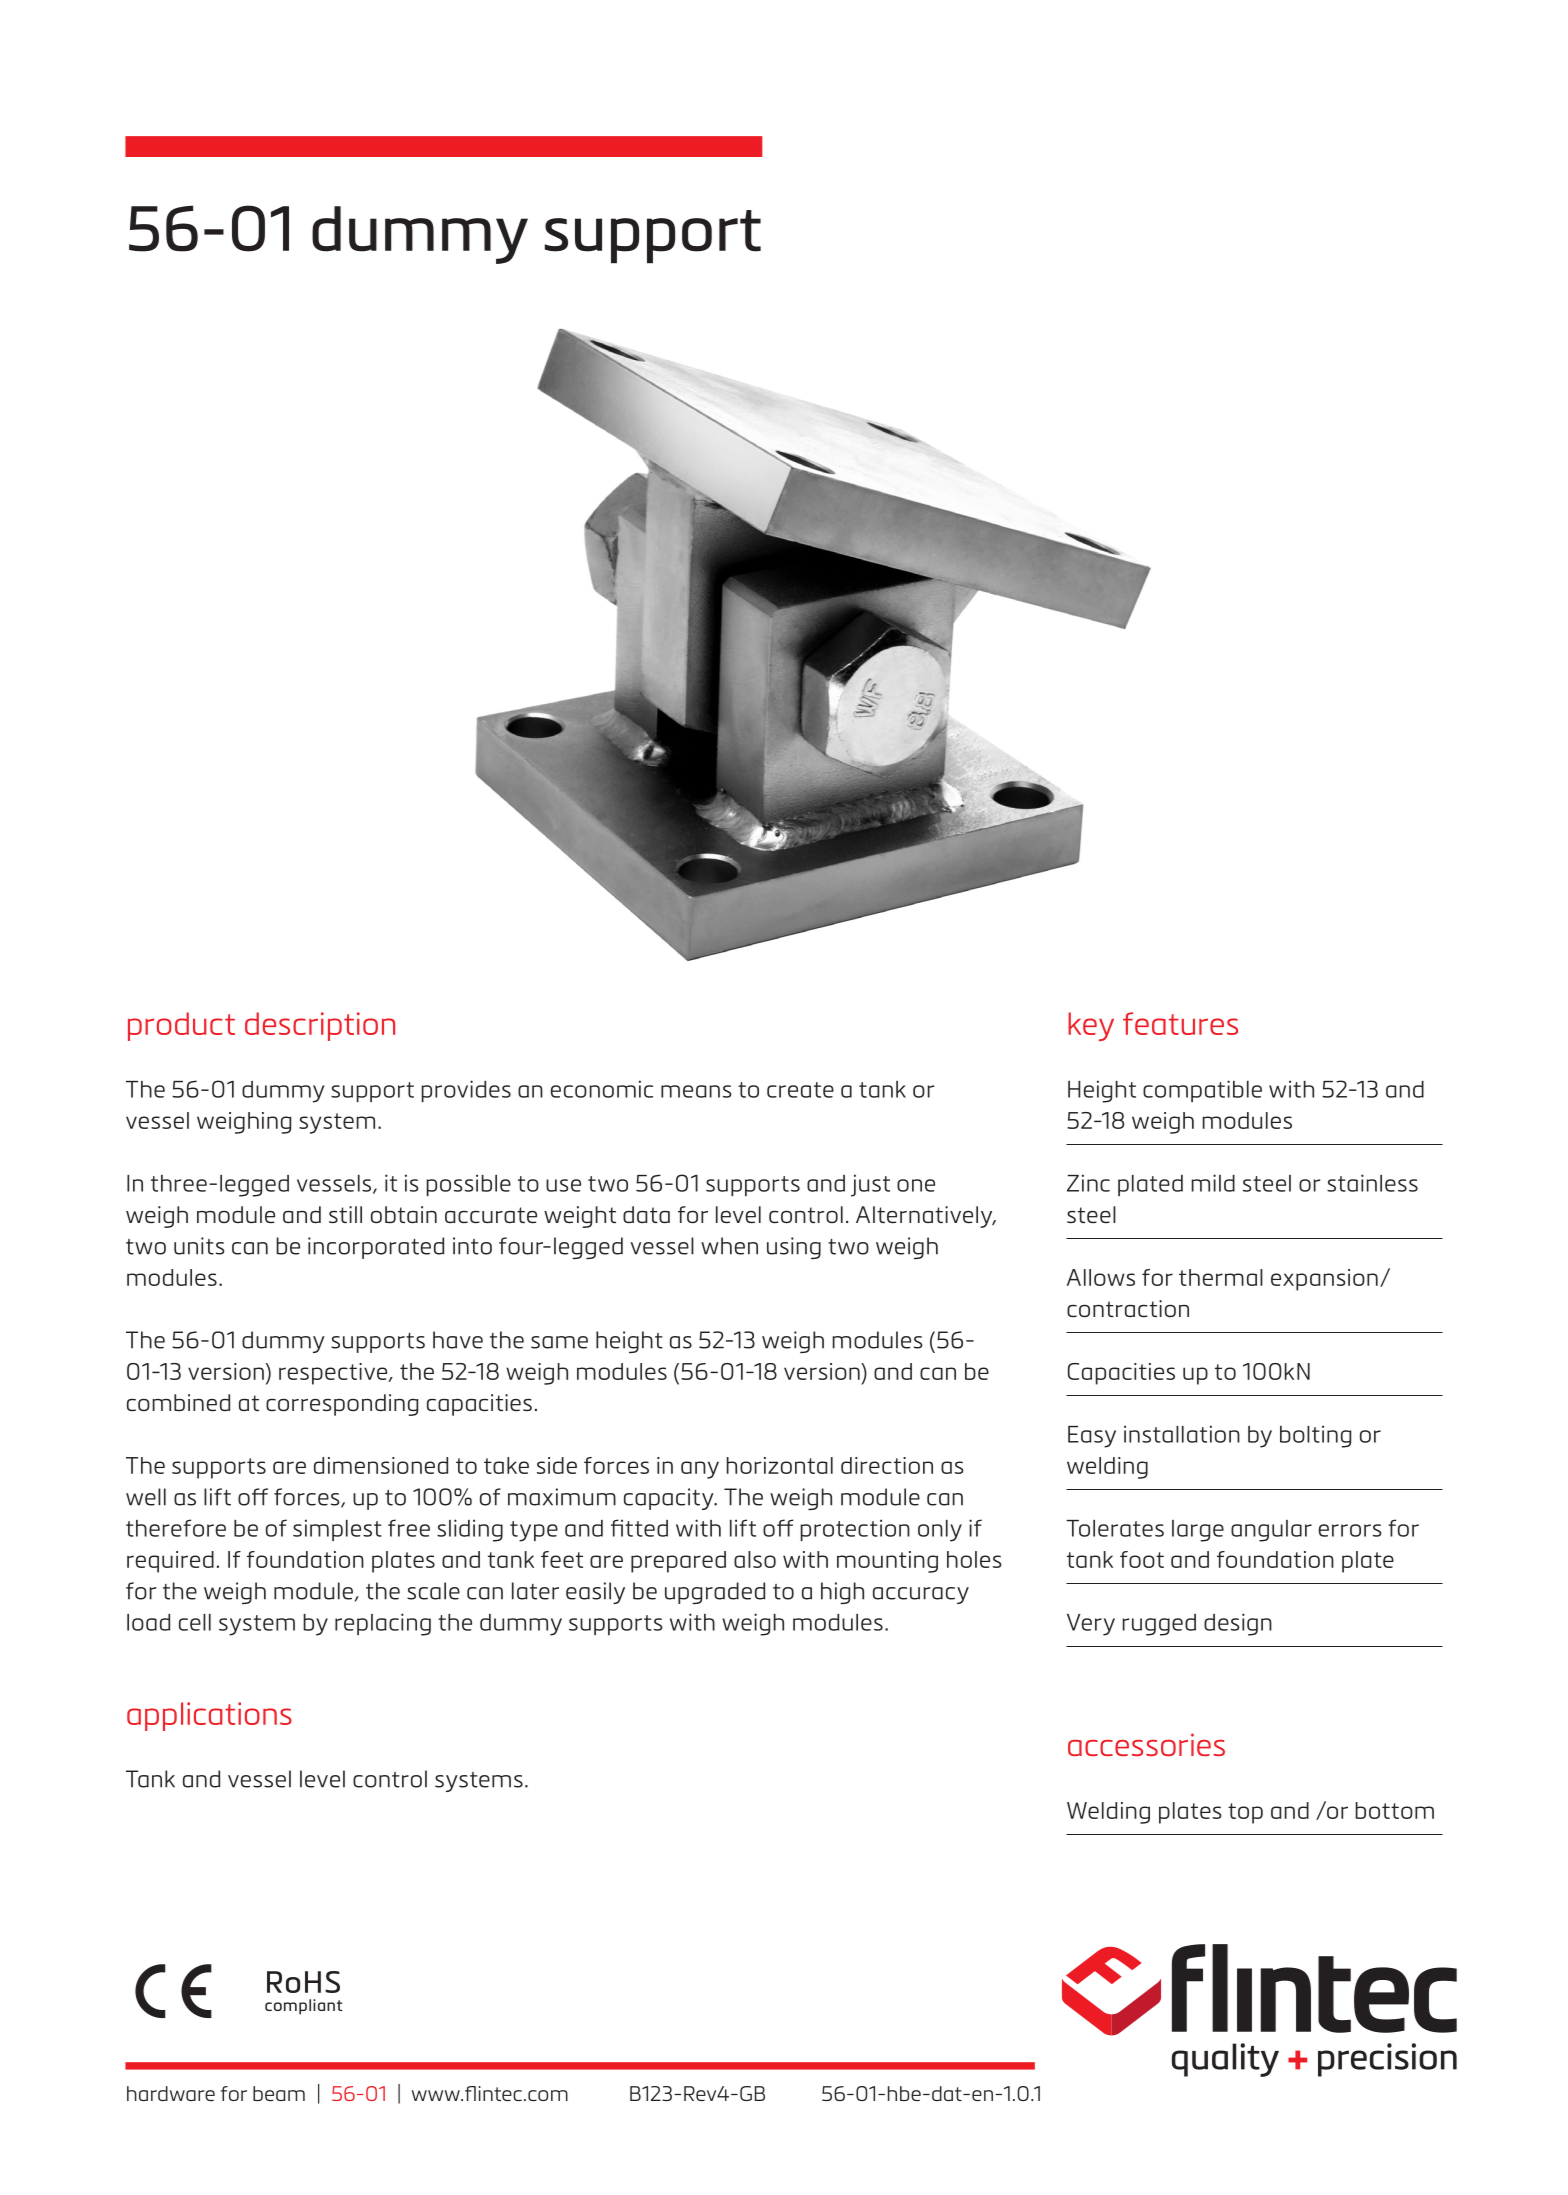 Image resolution: width=1568 pixels, height=2195 pixels. I want to click on using, so click(794, 1248).
